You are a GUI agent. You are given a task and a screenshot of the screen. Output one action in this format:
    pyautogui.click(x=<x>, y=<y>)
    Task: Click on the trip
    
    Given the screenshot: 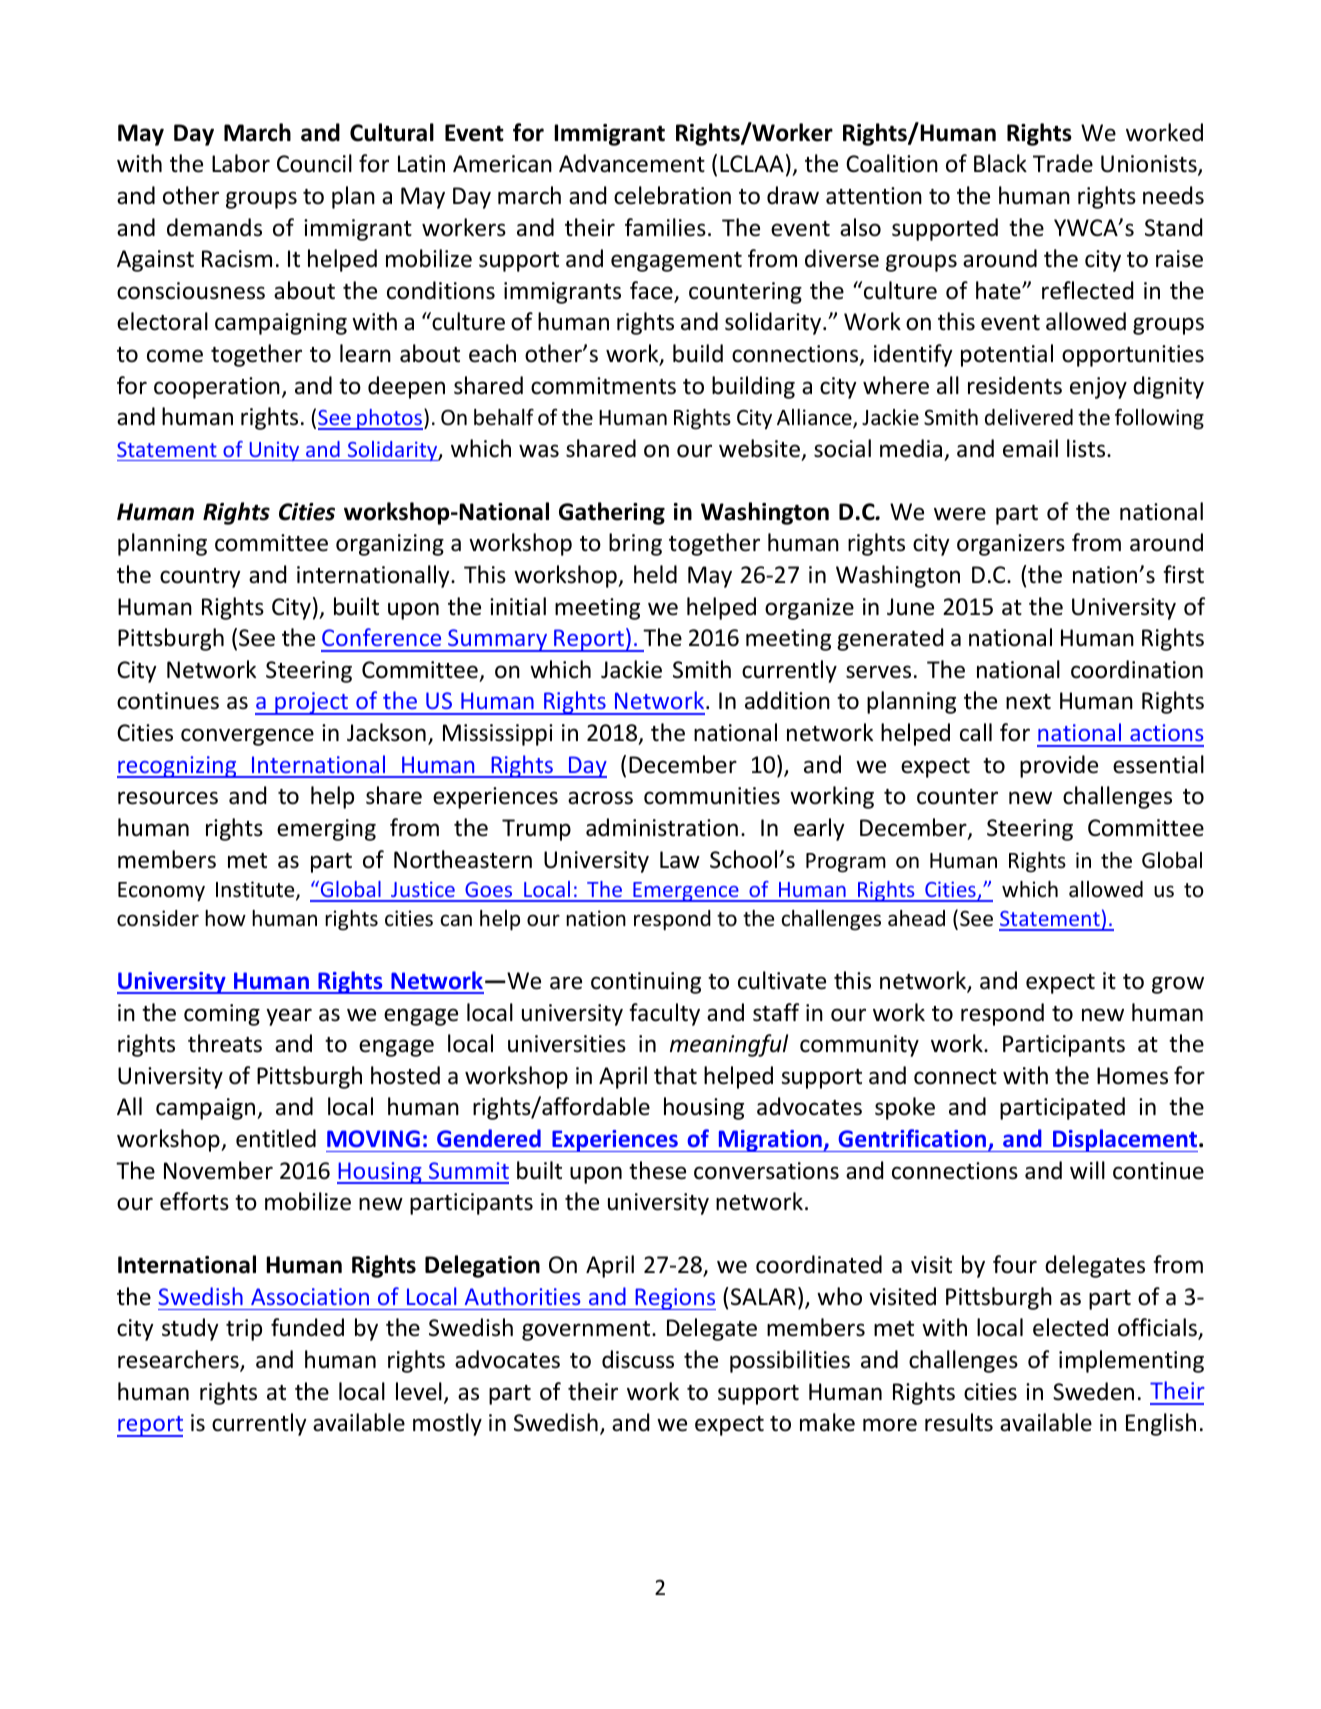 What is the action you would take?
    pyautogui.click(x=244, y=1330)
